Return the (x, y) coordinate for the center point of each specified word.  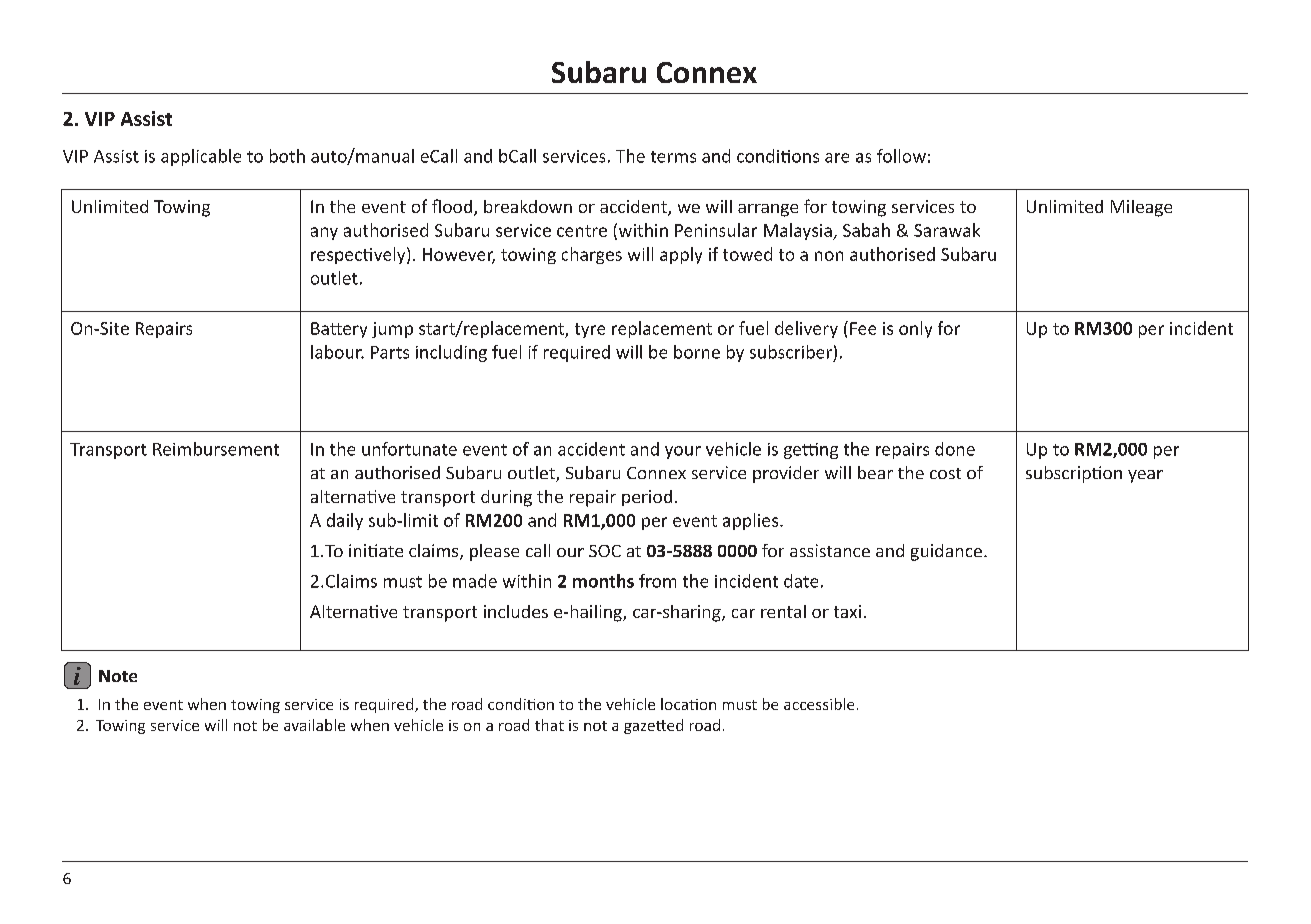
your (683, 452)
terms (673, 157)
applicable (201, 157)
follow (901, 156)
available (314, 725)
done (955, 449)
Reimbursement (216, 449)
